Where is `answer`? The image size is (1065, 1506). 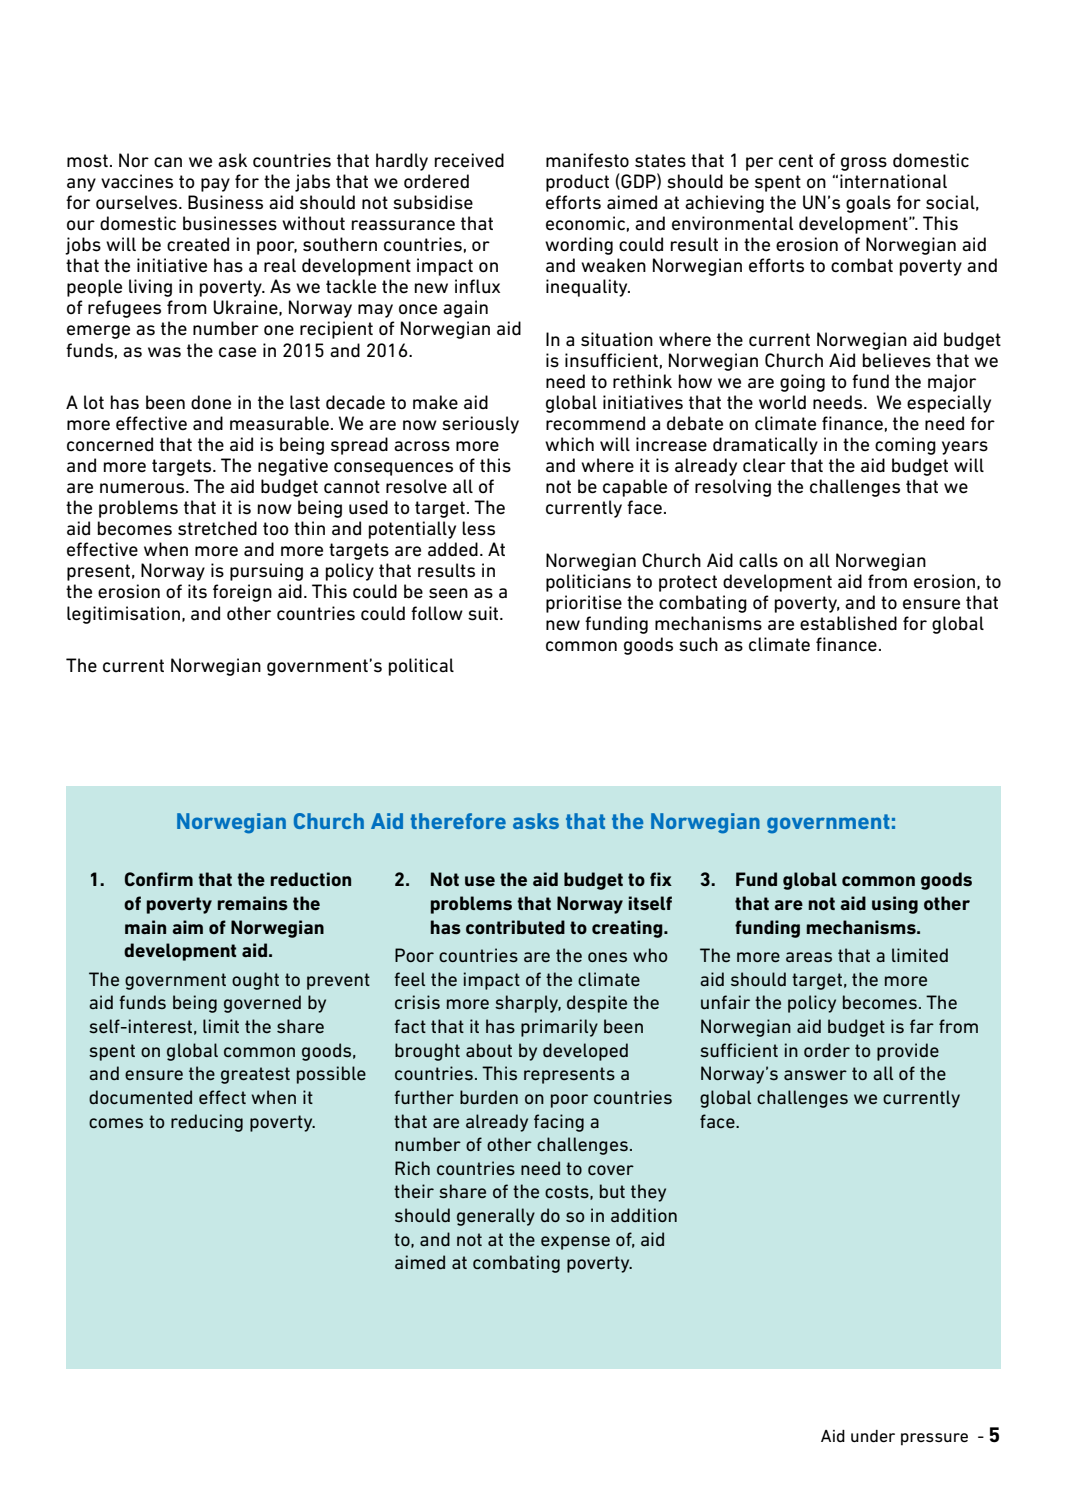 answer is located at coordinates (815, 1075).
